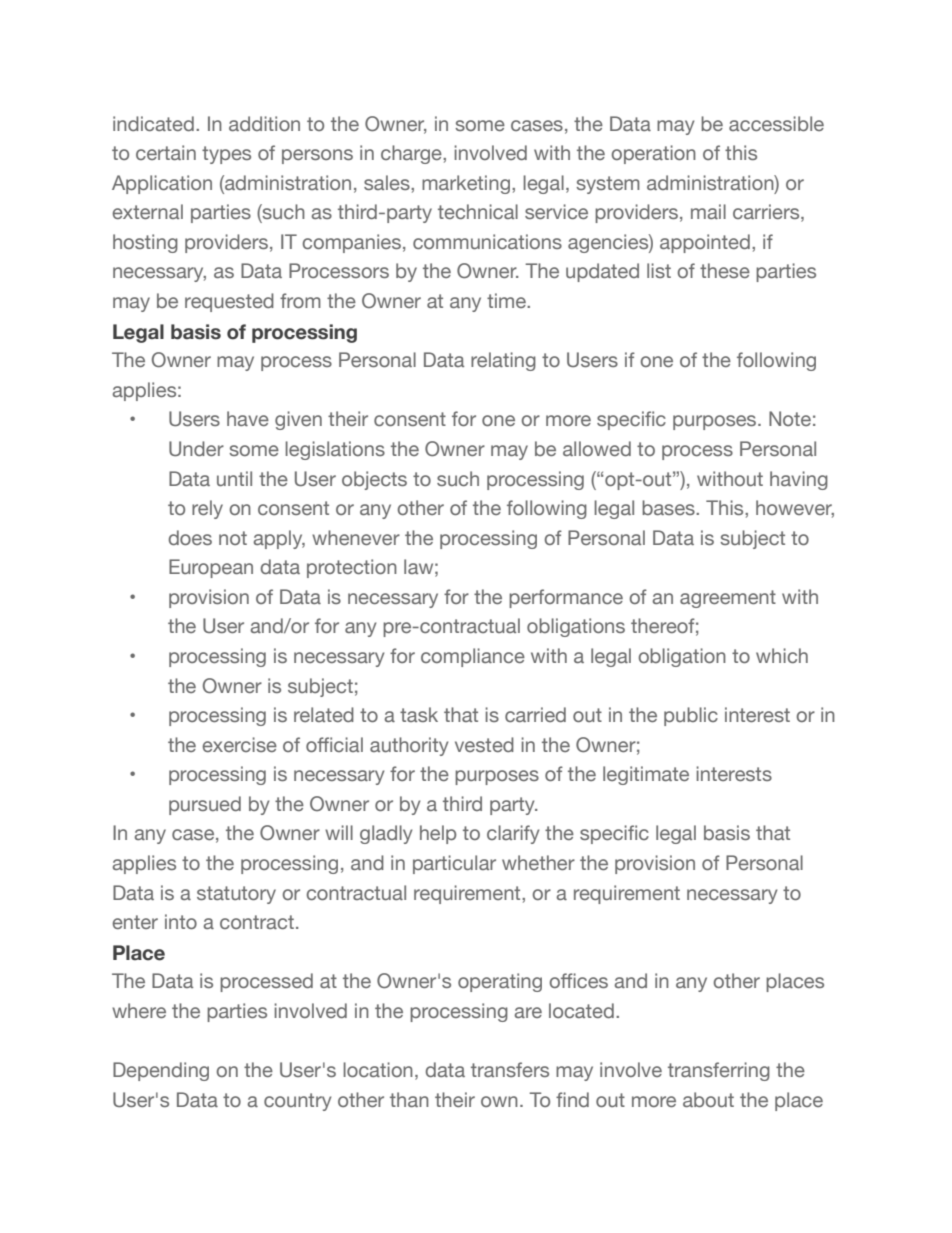  Describe the element at coordinates (691, 716) in the image. I see `public` at that location.
